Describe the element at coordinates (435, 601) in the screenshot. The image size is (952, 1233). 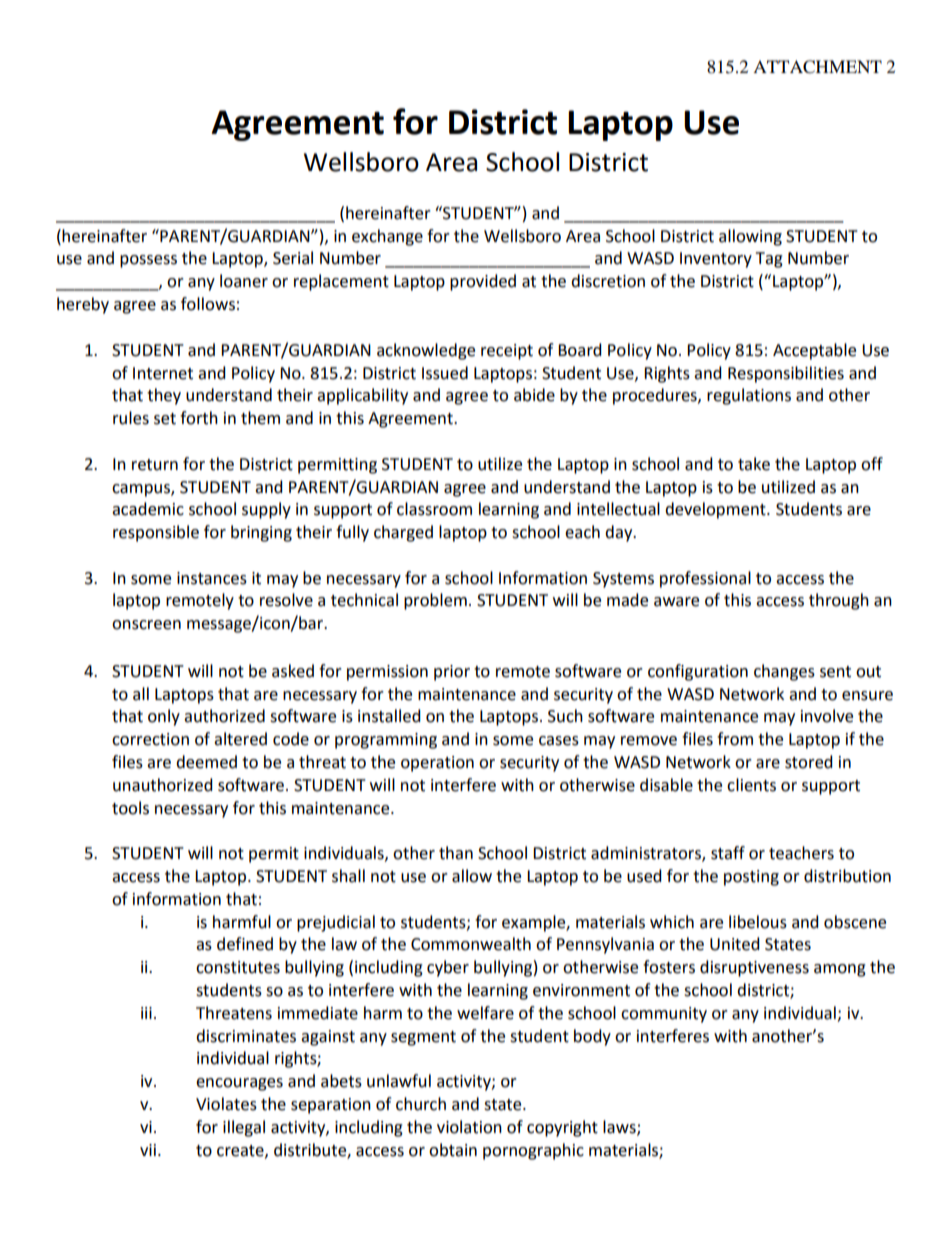
I see `problem` at that location.
